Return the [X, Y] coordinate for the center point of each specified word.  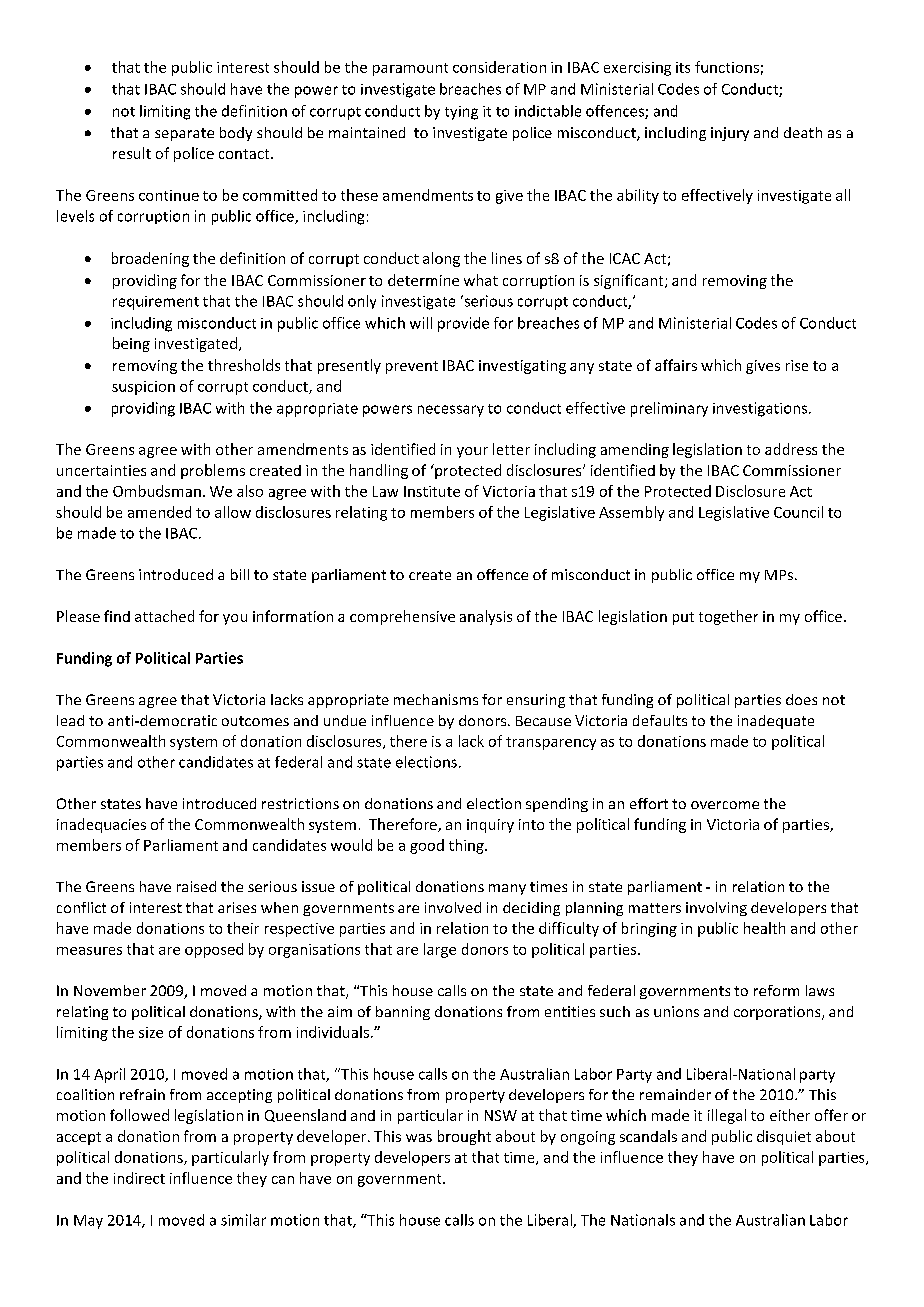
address [791, 449]
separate [184, 134]
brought [464, 1137]
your [472, 452]
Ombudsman [157, 491]
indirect [139, 1178]
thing [467, 846]
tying [461, 113]
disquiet [784, 1137]
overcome [725, 805]
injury [730, 134]
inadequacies [101, 825]
